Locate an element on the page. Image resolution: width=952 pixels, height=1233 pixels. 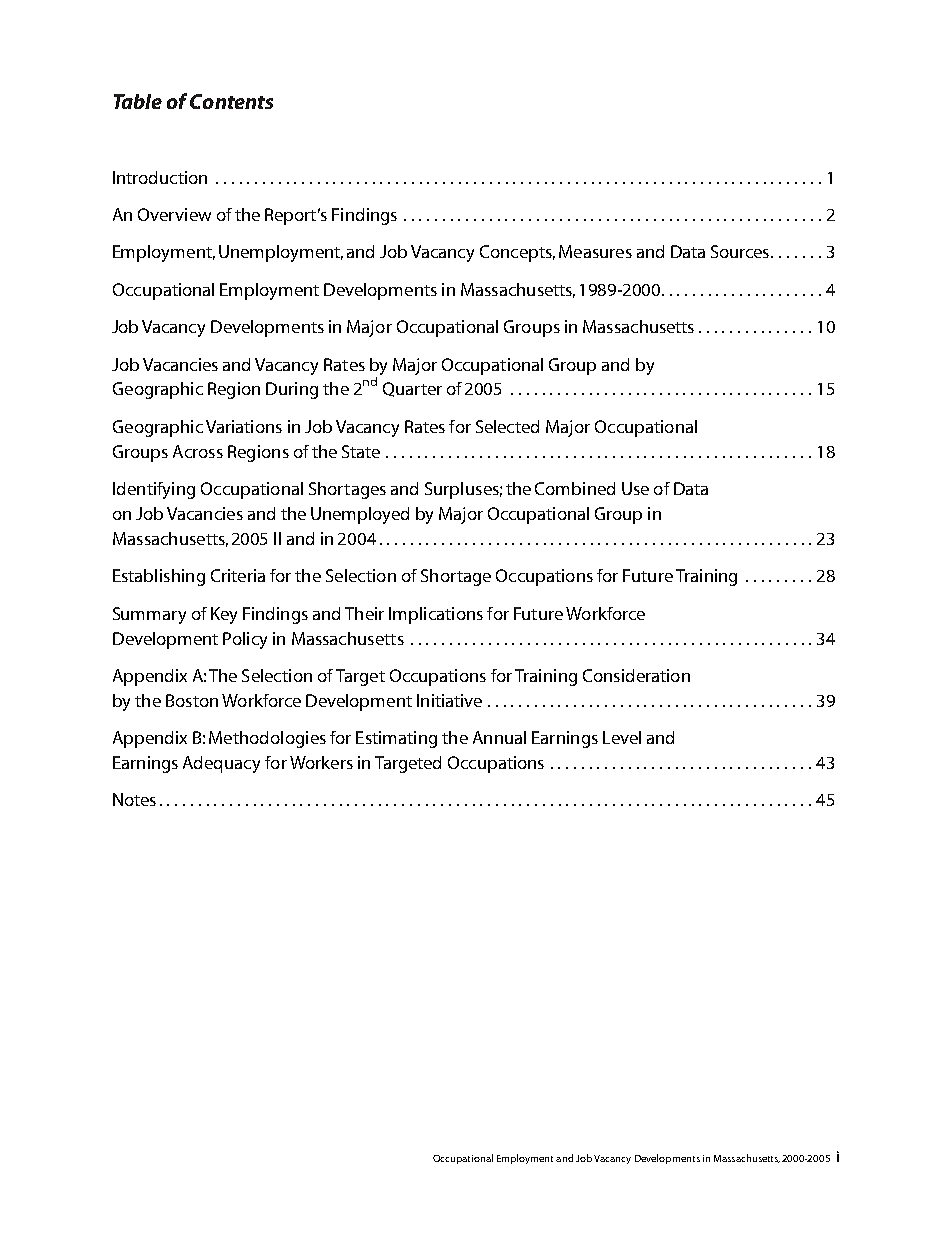
Measures is located at coordinates (595, 251).
